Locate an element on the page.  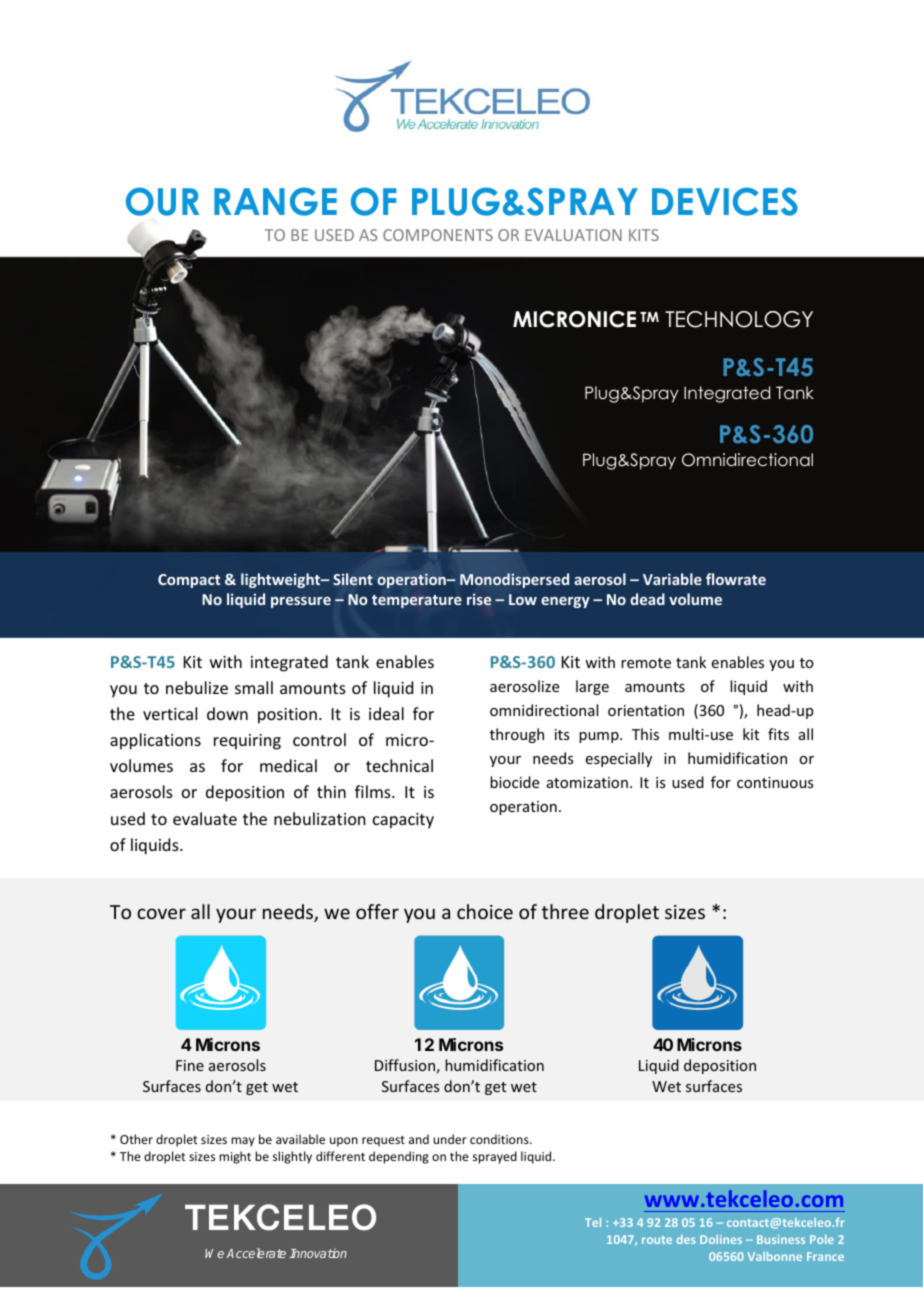
rise is located at coordinates (479, 599).
